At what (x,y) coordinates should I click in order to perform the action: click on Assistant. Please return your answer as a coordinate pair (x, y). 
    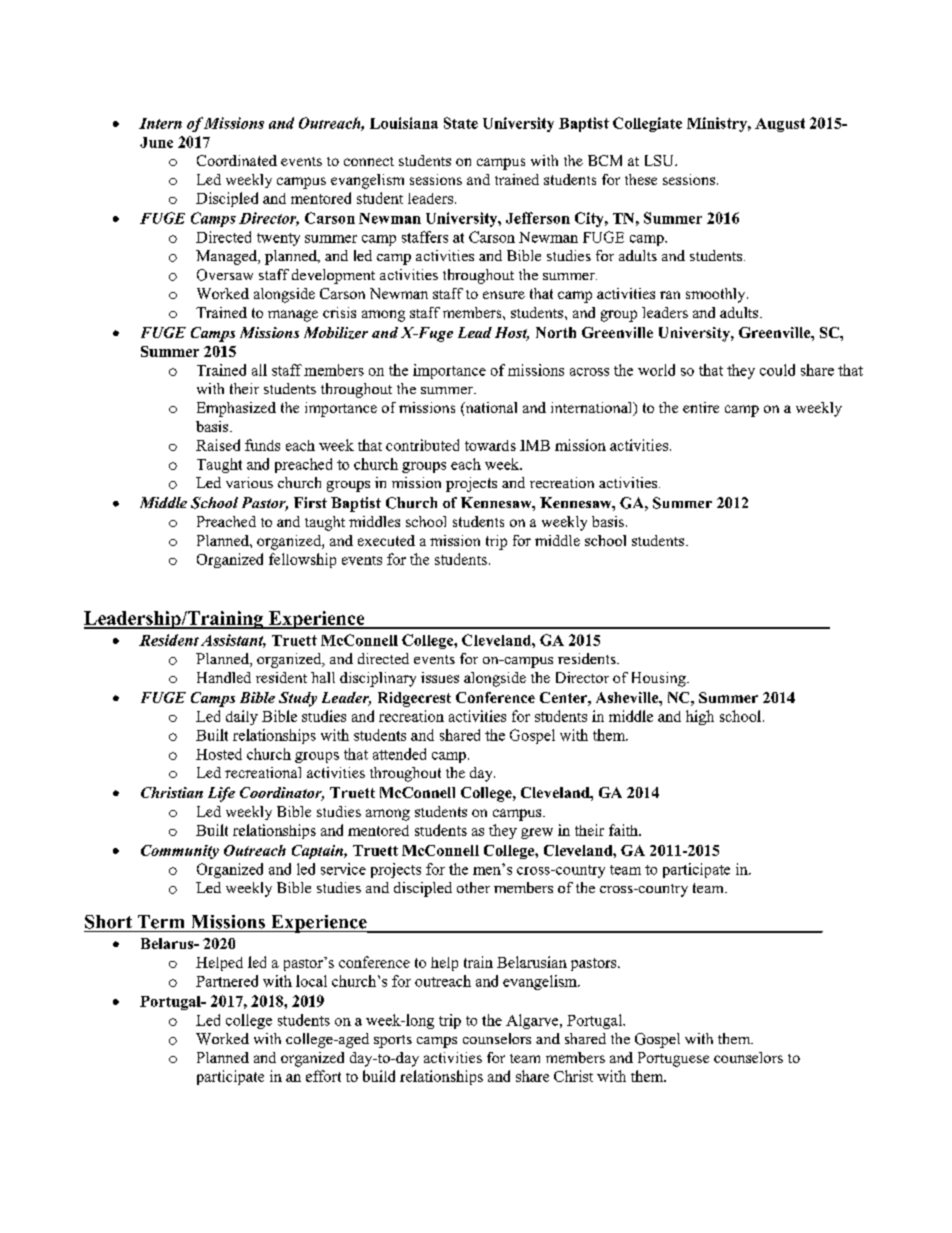
    Looking at the image, I should click on (233, 641).
